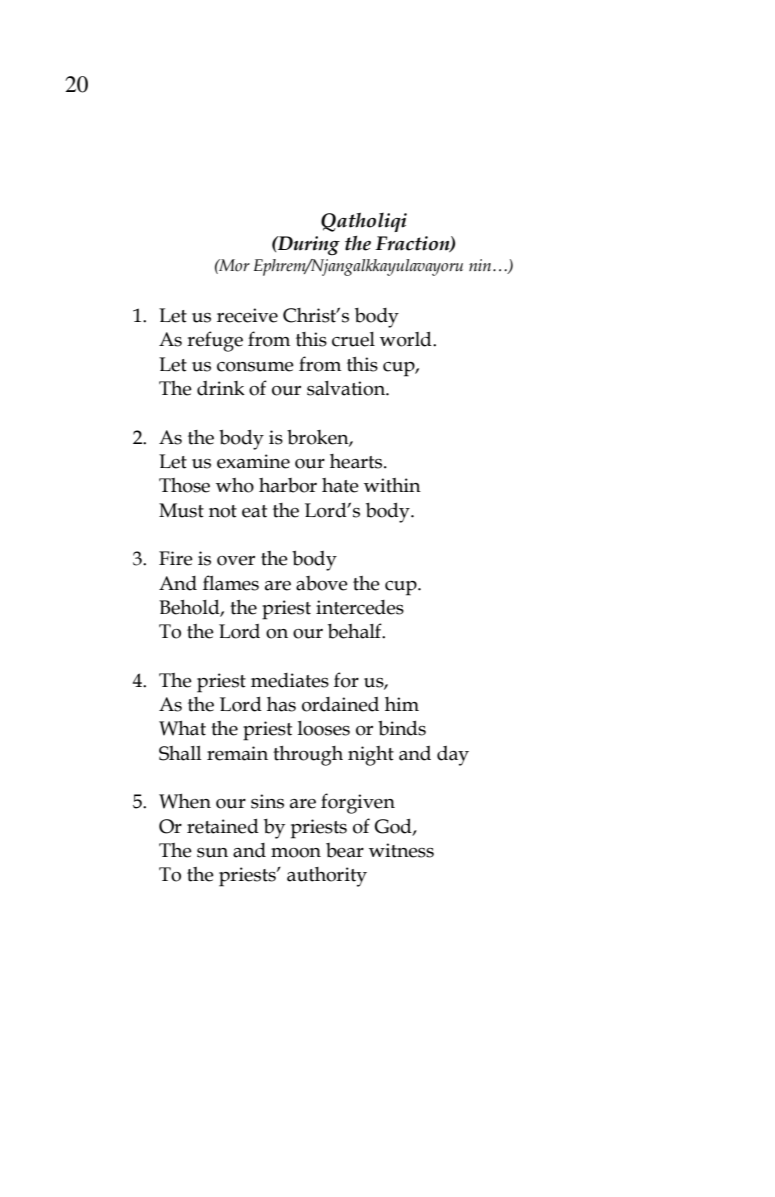  I want to click on receive, so click(247, 315).
